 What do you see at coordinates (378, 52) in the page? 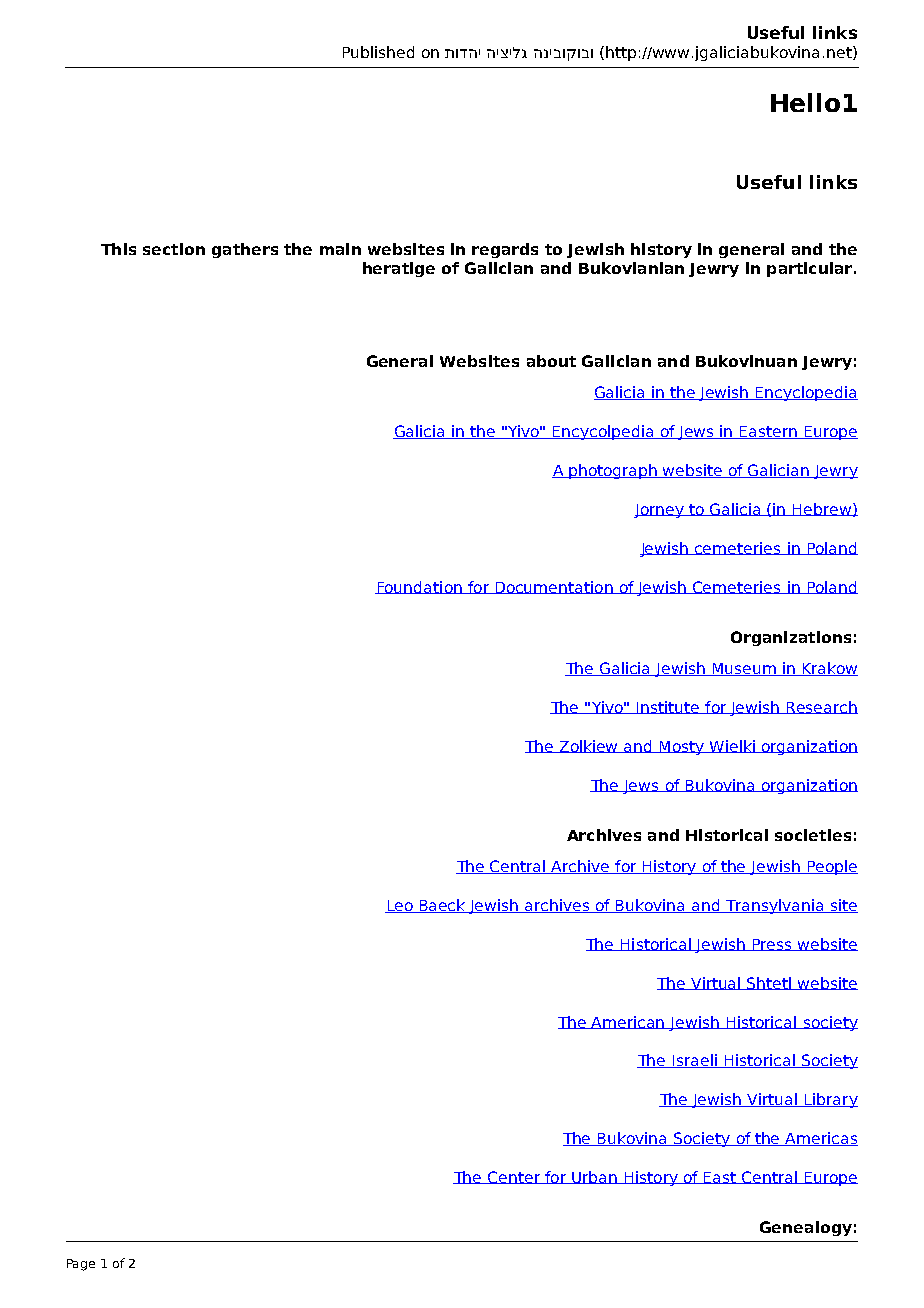
I see `Published` at bounding box center [378, 52].
